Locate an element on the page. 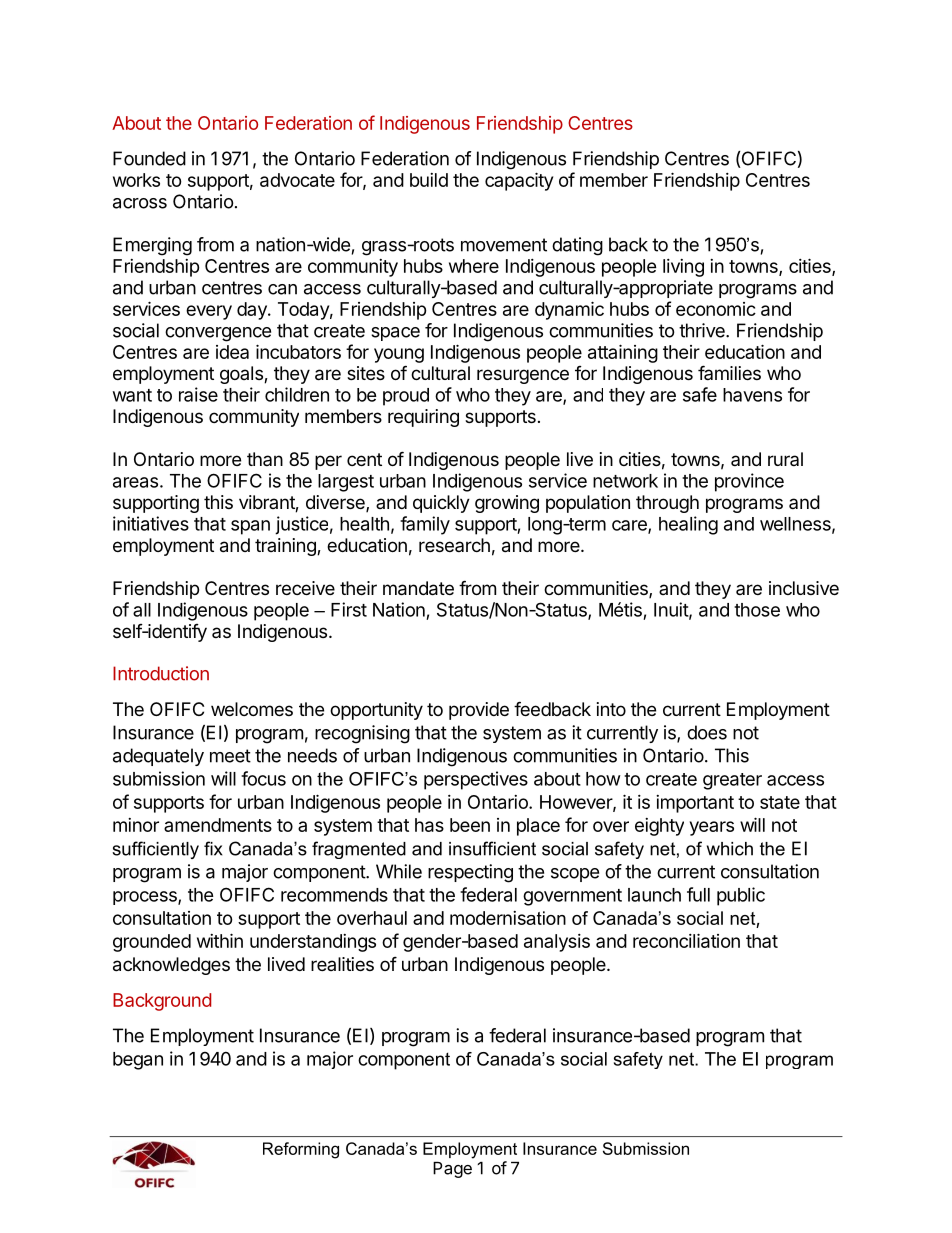 The height and width of the document is (1233, 952). build is located at coordinates (429, 180).
